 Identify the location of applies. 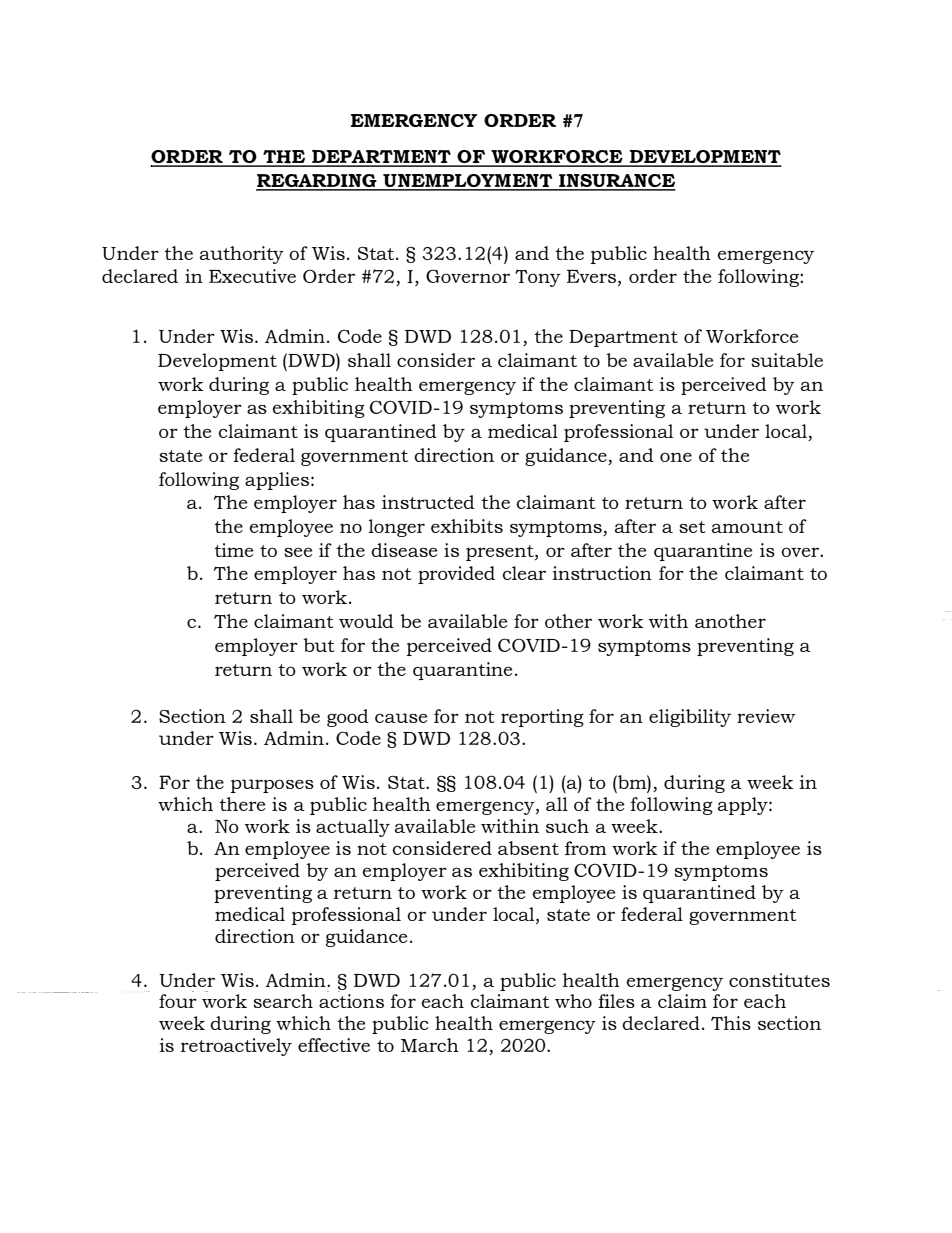
(277, 481).
